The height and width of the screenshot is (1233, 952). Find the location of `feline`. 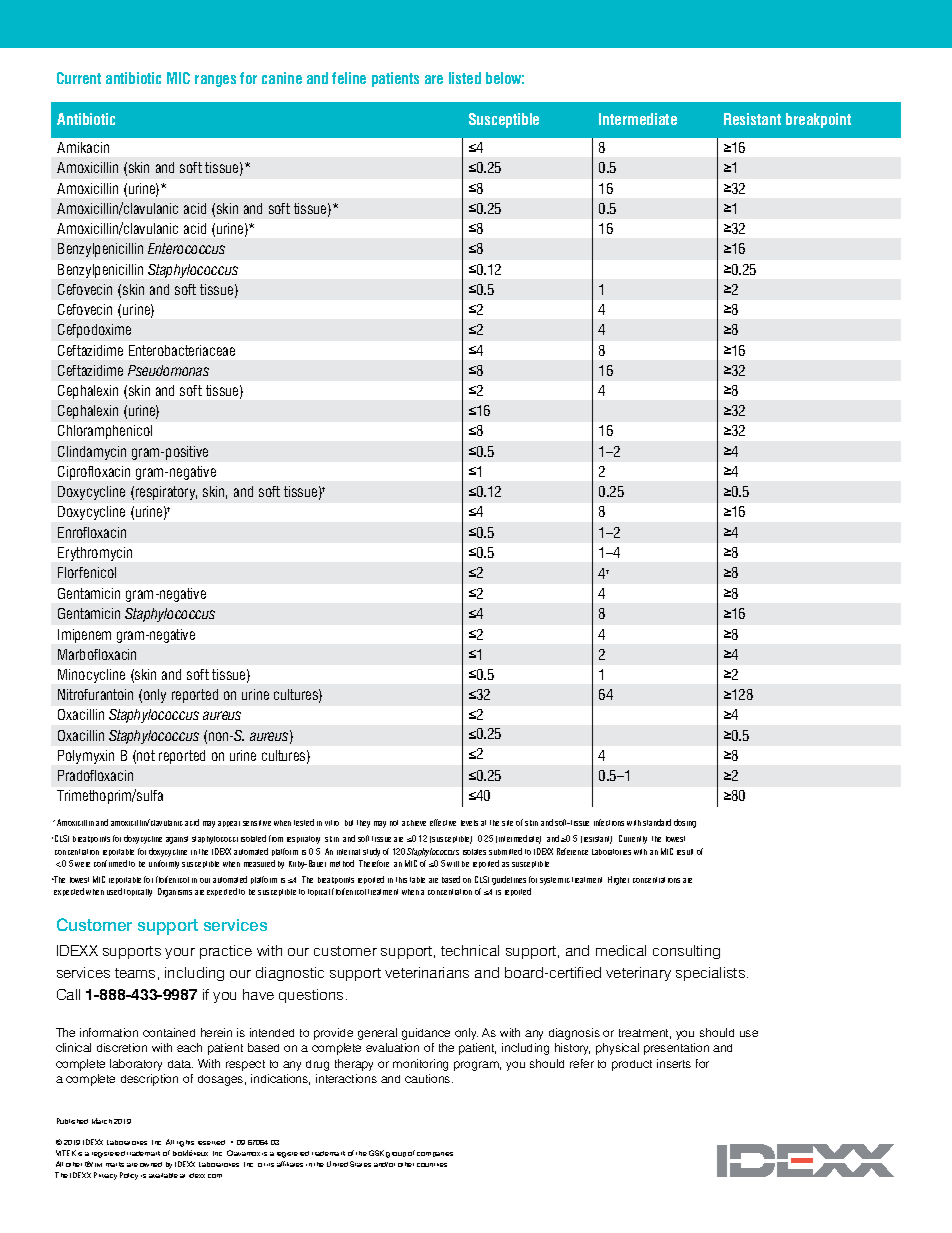

feline is located at coordinates (349, 78).
